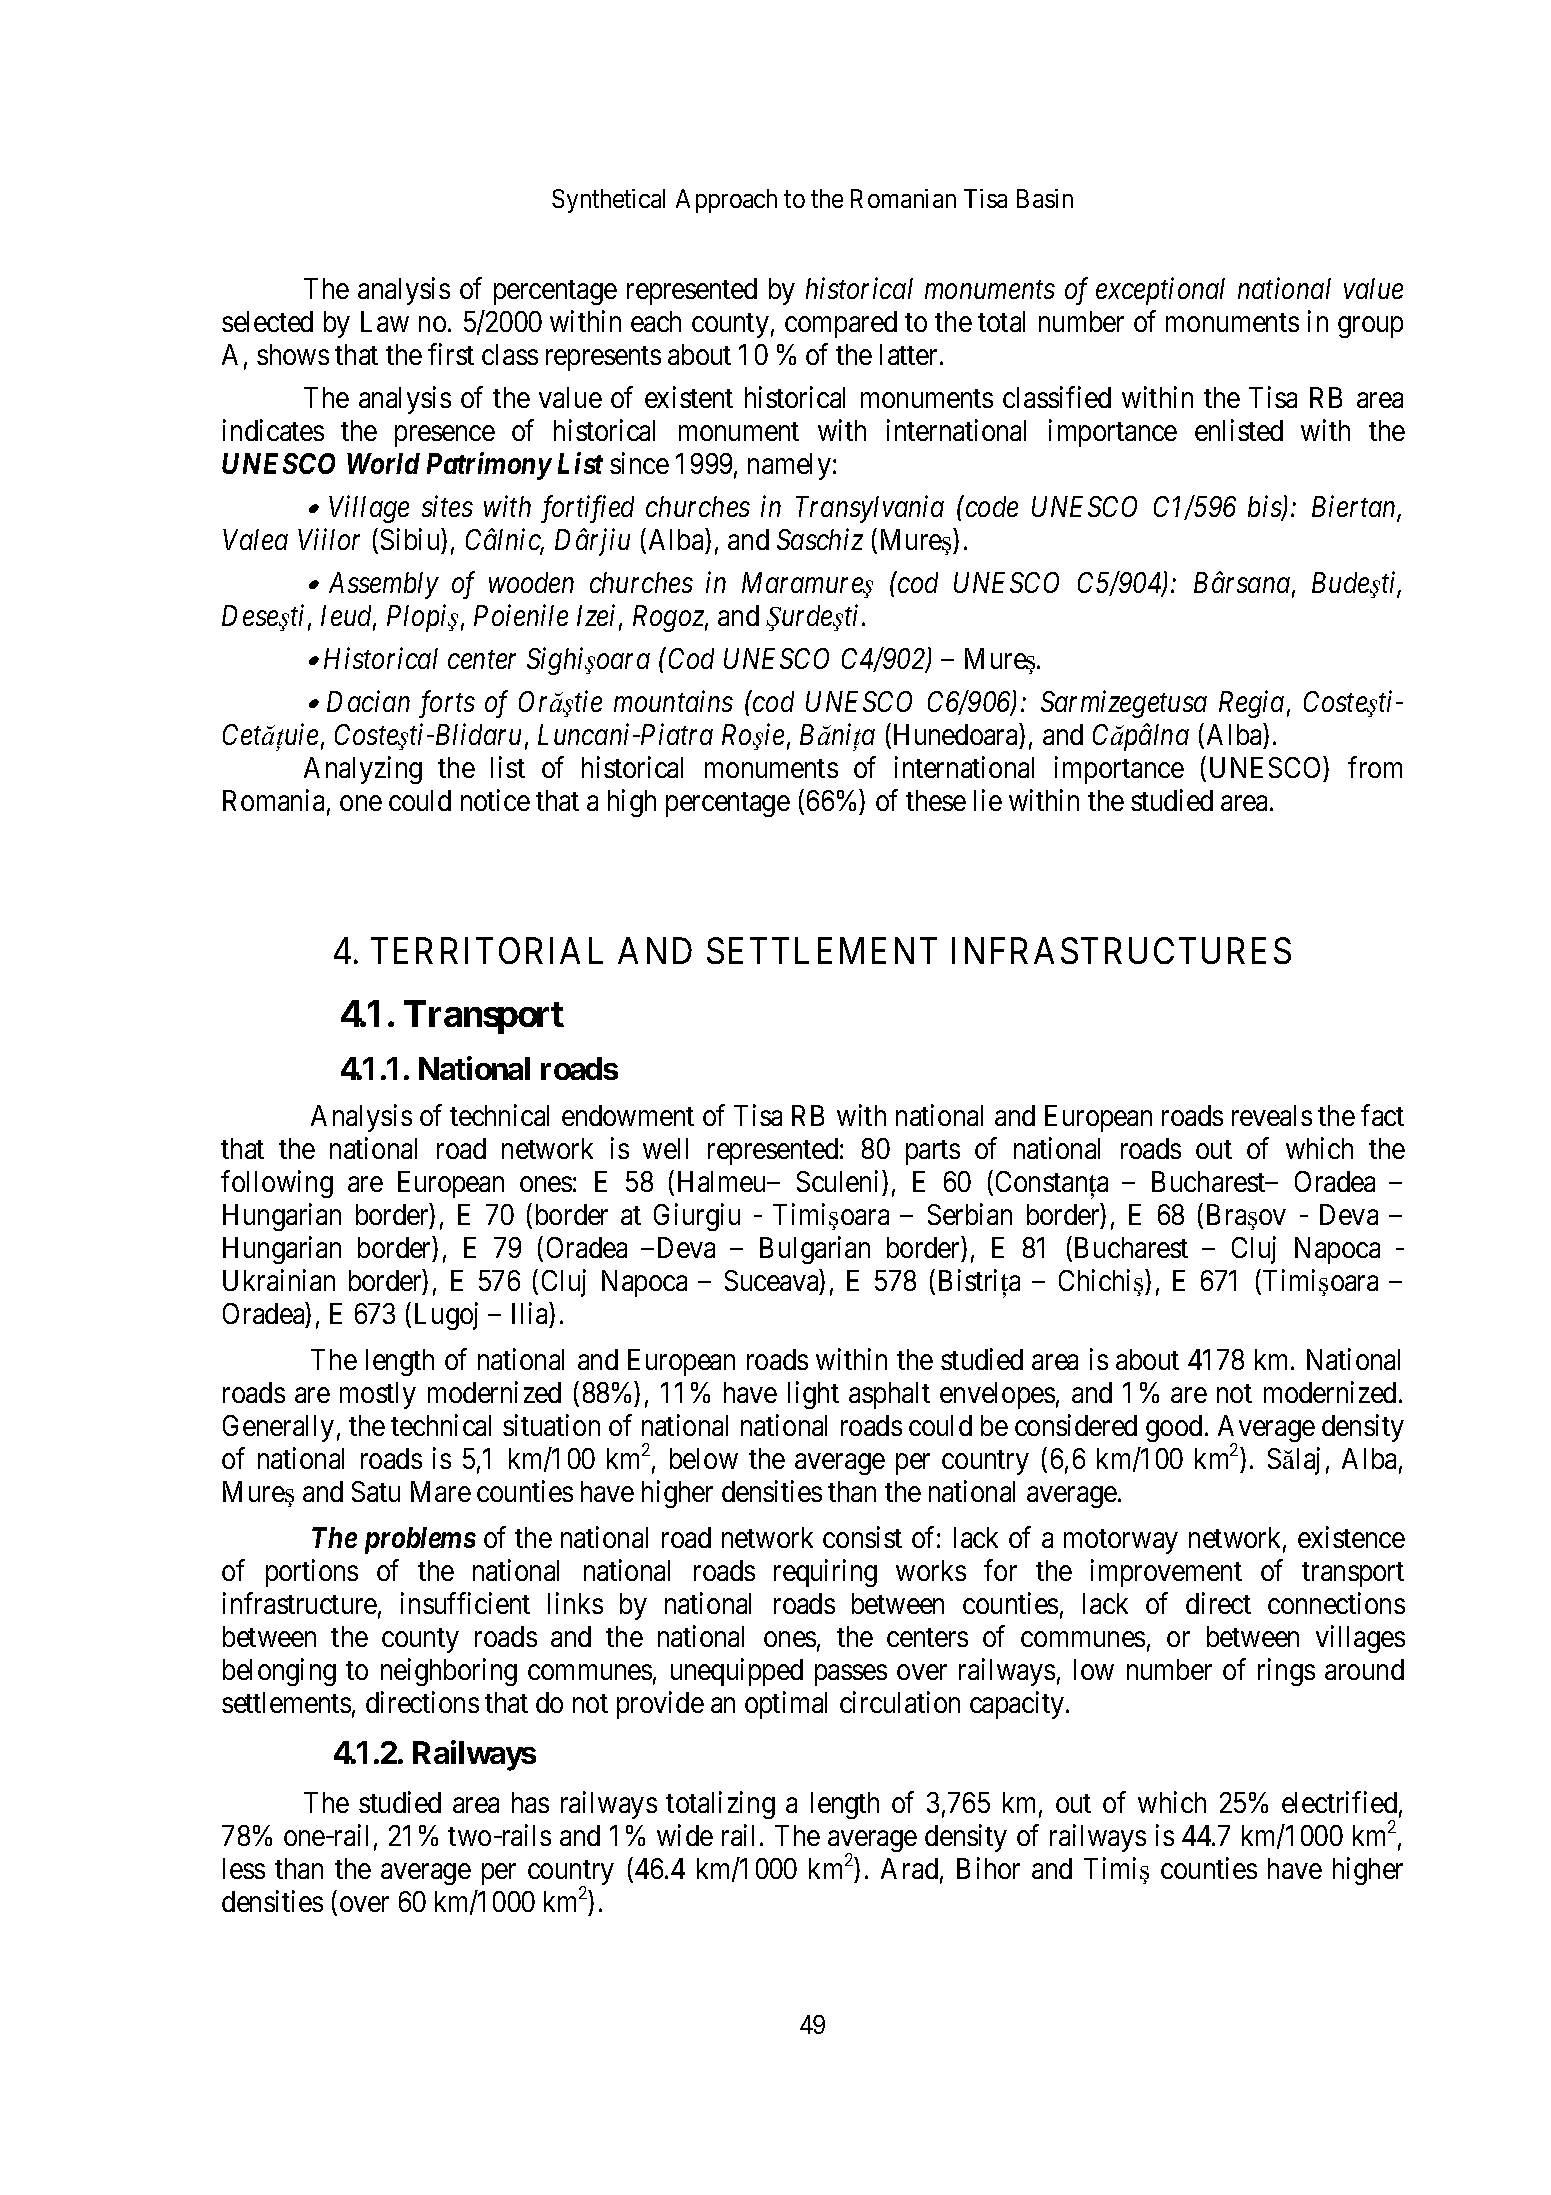 The width and height of the screenshot is (1551, 2195). I want to click on Assembly, so click(384, 585).
